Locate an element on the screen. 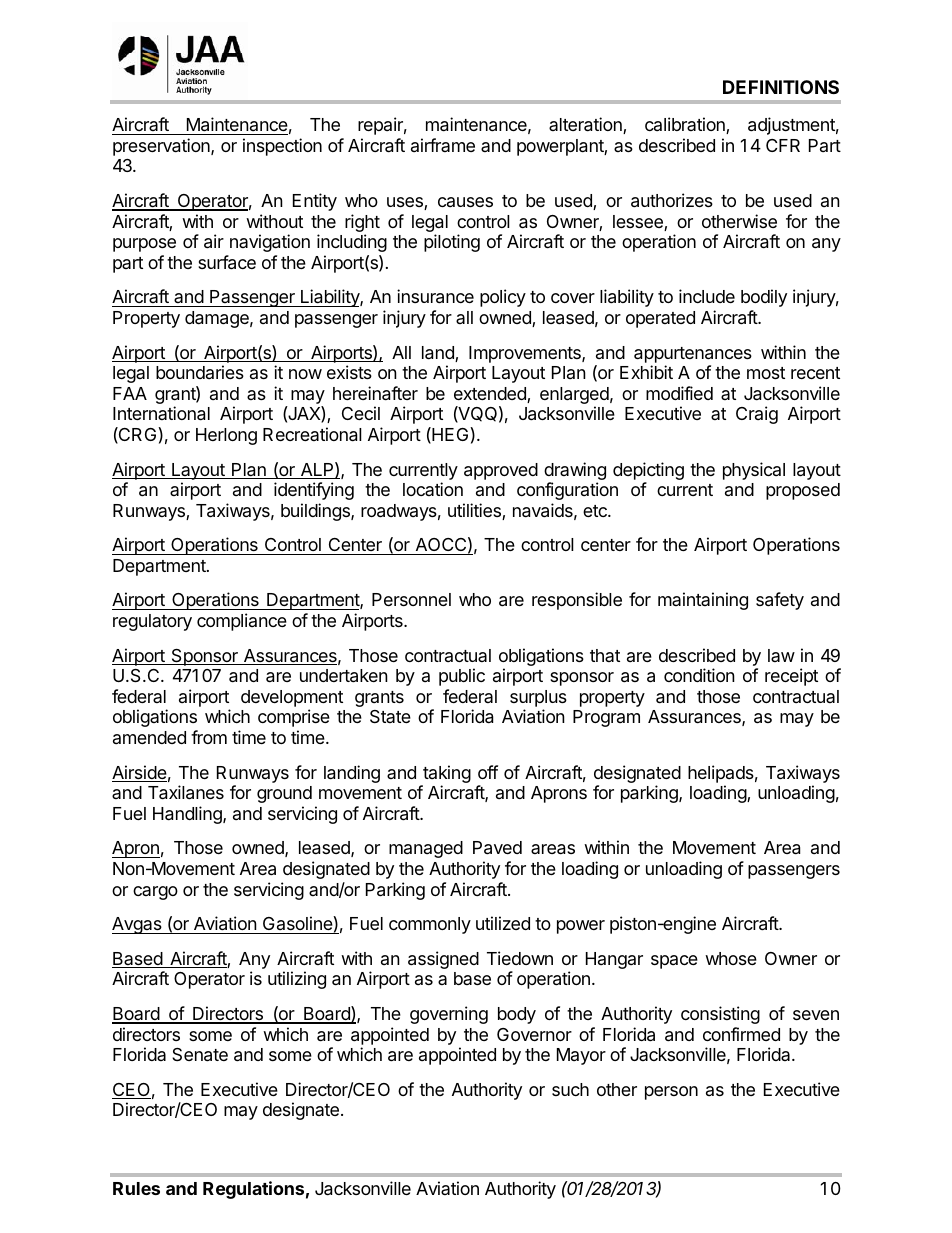 This screenshot has width=952, height=1233. airframe is located at coordinates (443, 145).
